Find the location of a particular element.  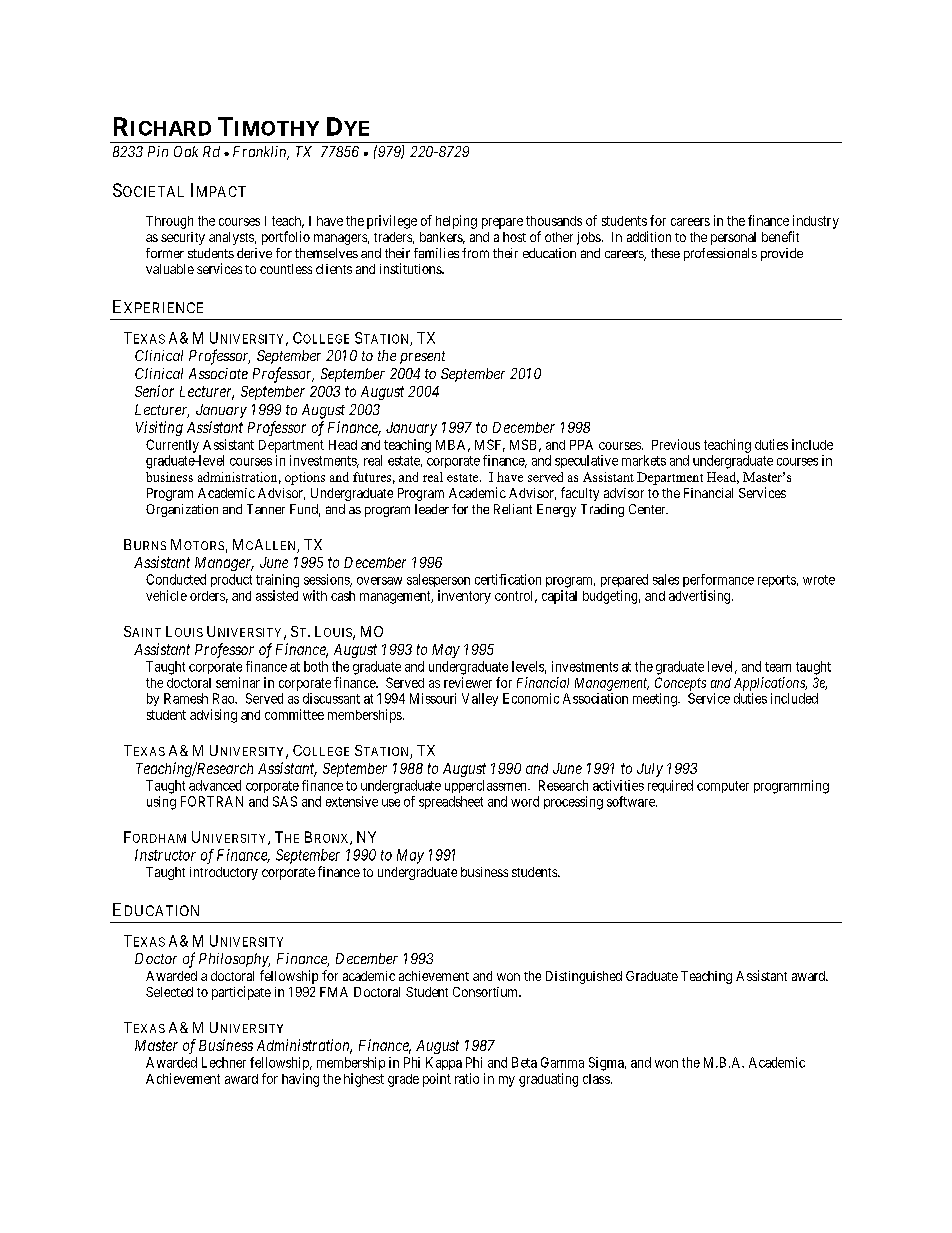

helping is located at coordinates (456, 222).
